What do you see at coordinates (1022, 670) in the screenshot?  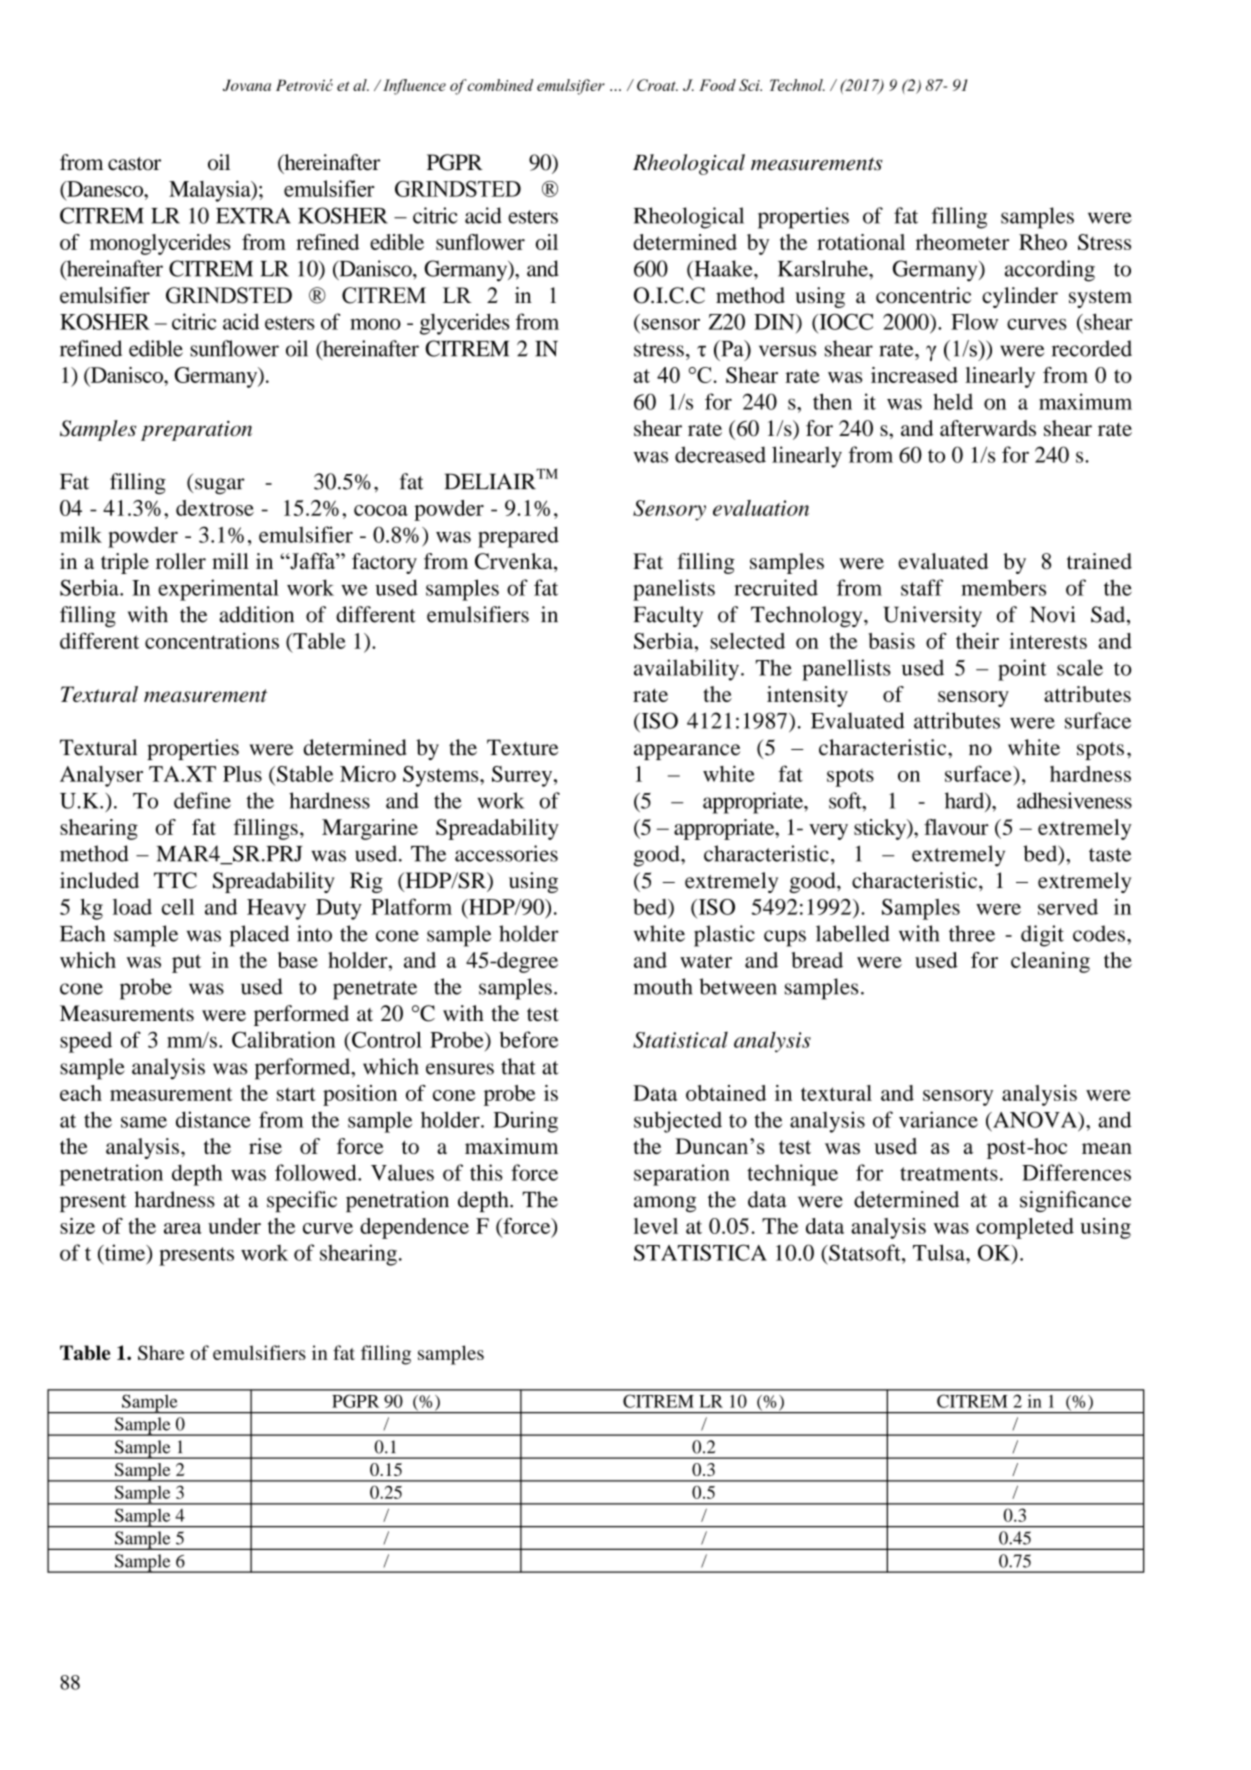 I see `point` at bounding box center [1022, 670].
